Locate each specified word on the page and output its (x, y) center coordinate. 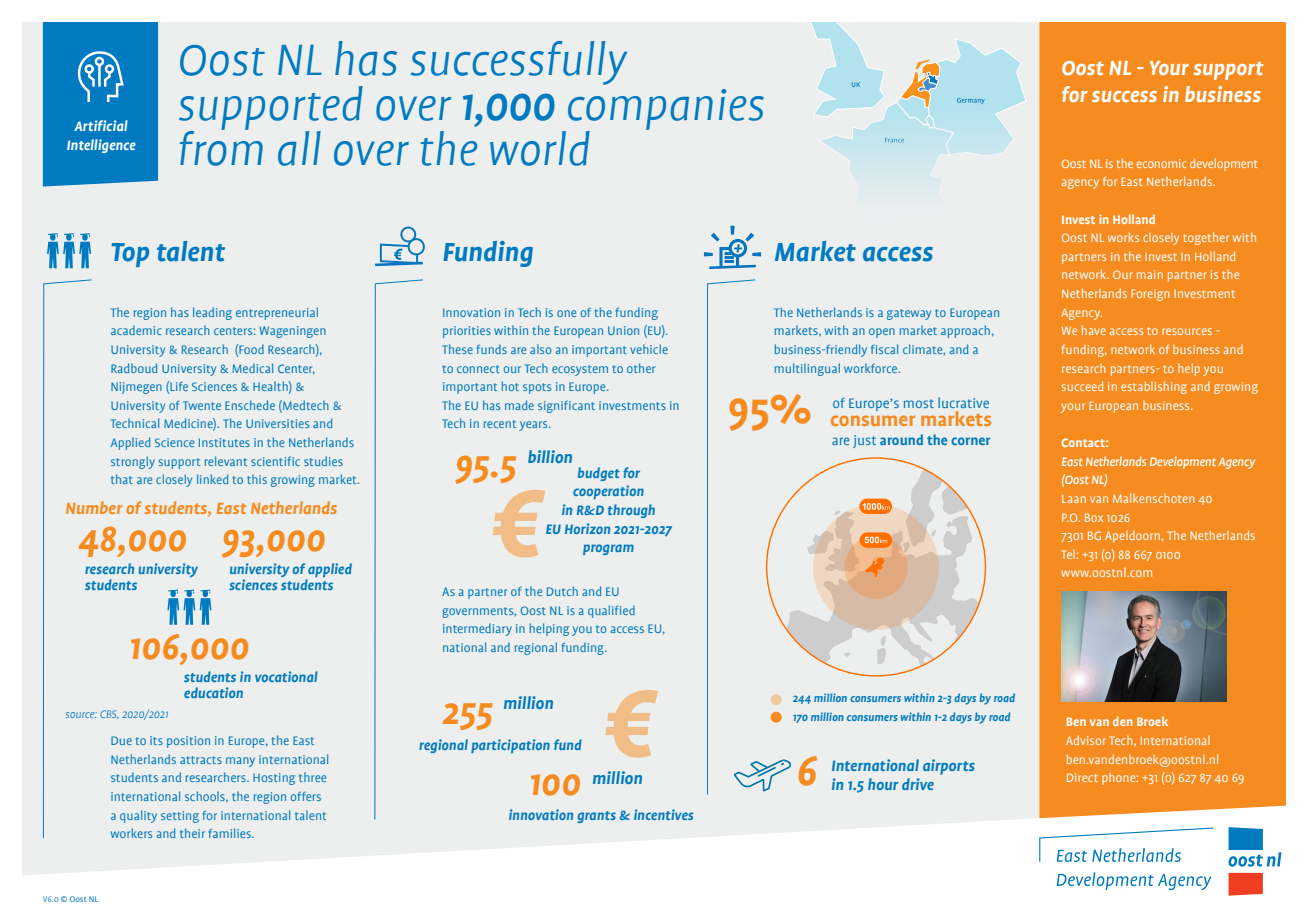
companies (666, 110)
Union (623, 330)
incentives (663, 814)
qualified (611, 611)
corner (971, 441)
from (221, 147)
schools (206, 797)
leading (212, 313)
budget (599, 474)
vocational (286, 676)
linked (212, 479)
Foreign (1150, 295)
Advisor (1086, 740)
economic (1162, 163)
